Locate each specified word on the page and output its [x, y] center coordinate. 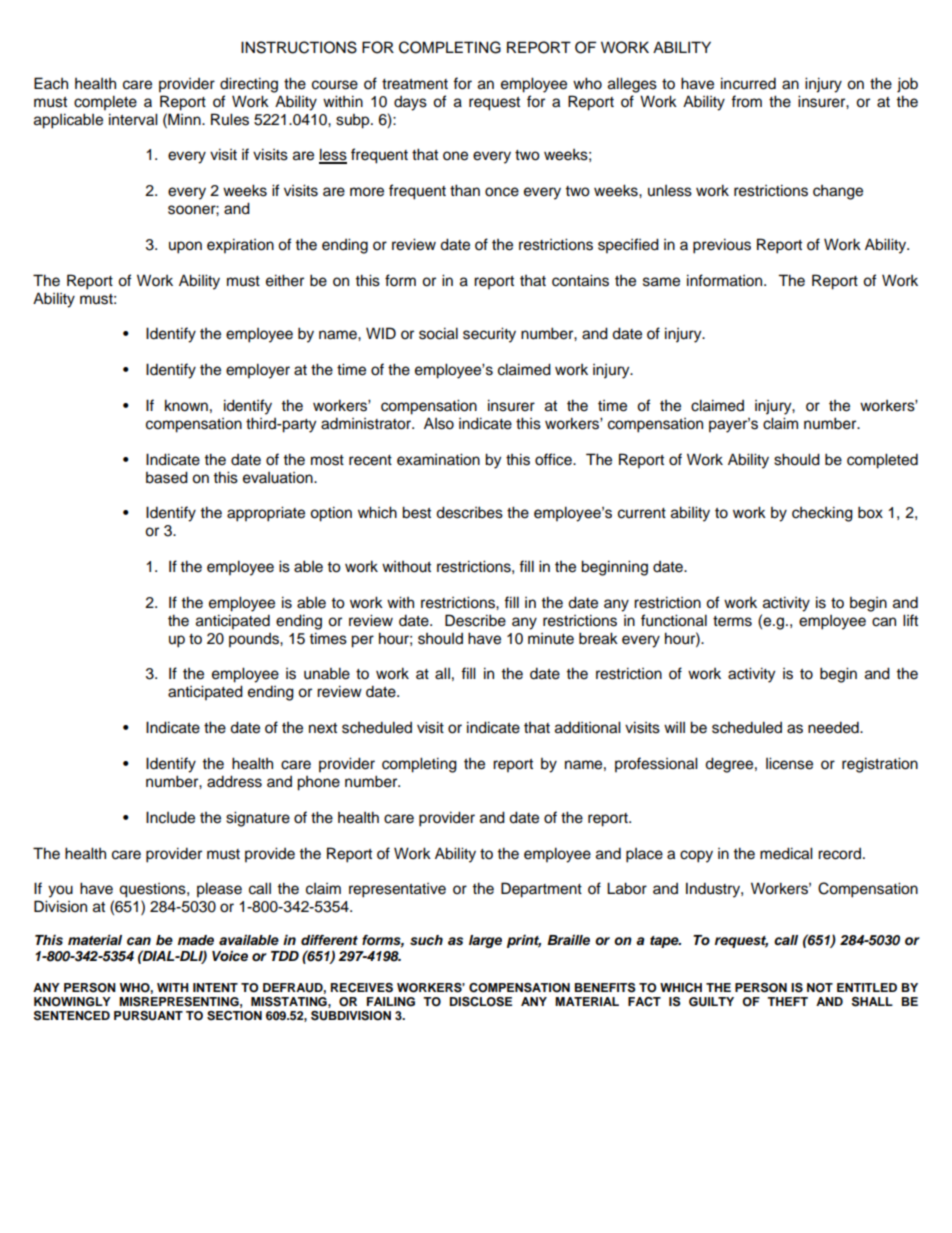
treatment [415, 84]
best [416, 512]
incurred [748, 83]
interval [133, 119]
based [167, 477]
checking [822, 514]
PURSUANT [148, 1016]
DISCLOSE [481, 1002]
